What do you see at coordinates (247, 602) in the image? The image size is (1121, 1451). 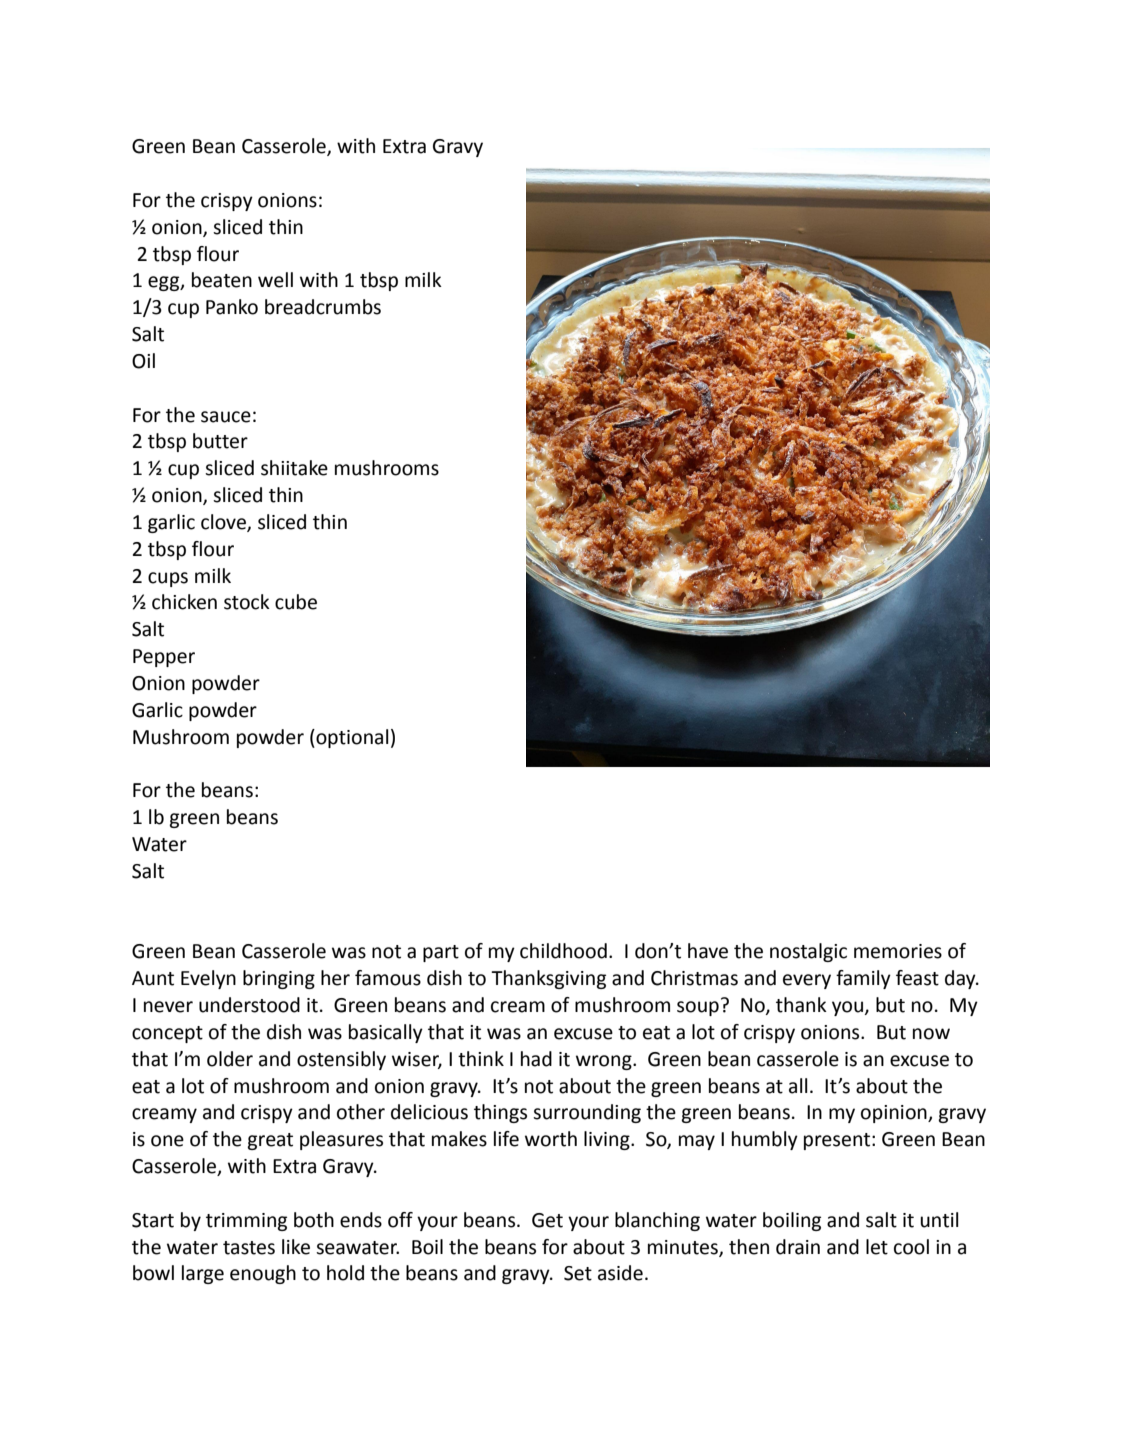 I see `stock` at bounding box center [247, 602].
